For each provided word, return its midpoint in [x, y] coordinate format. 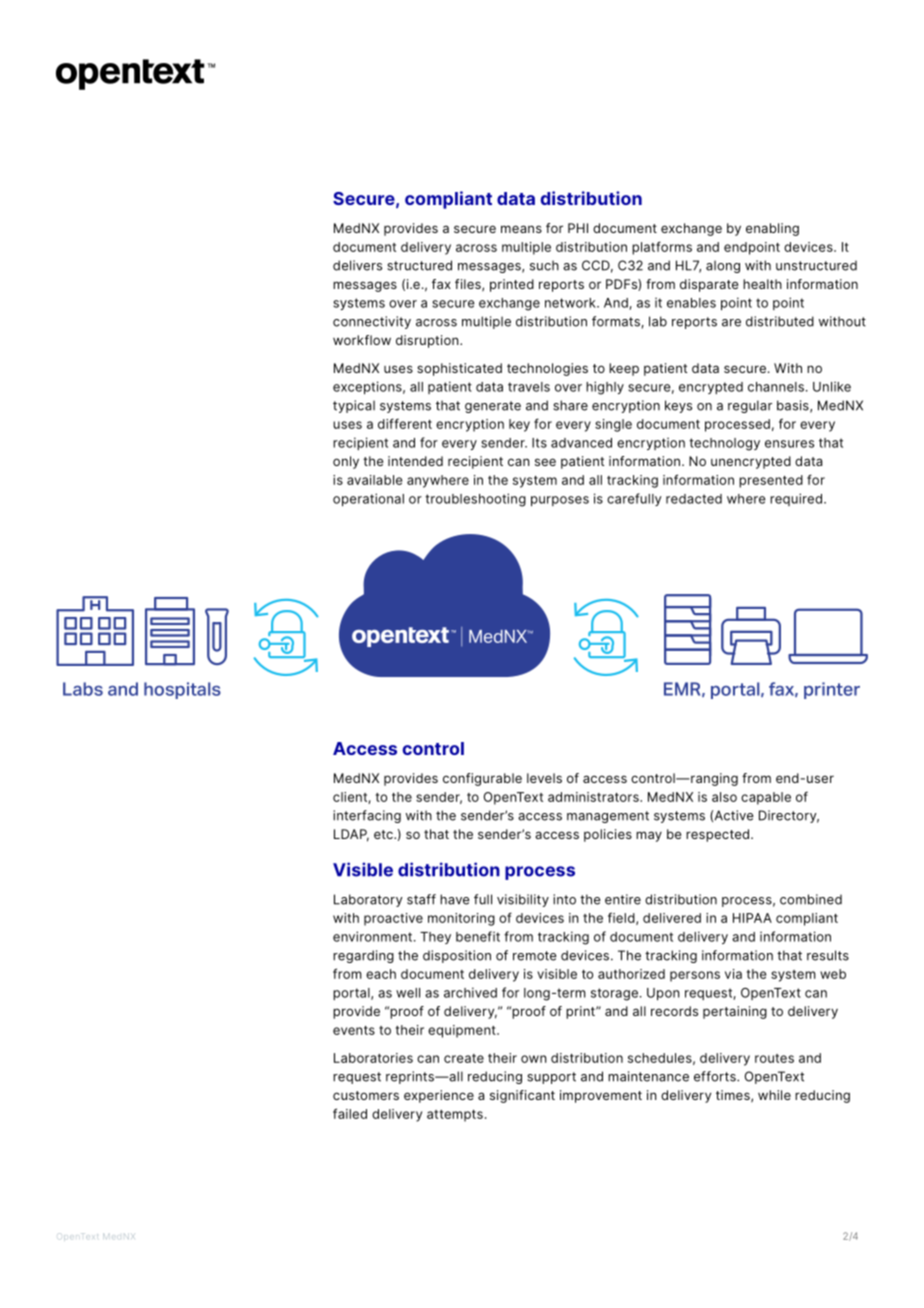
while [774, 1095]
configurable [482, 779]
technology [724, 444]
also [724, 797]
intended [415, 461]
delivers [357, 265]
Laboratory [368, 900]
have [455, 899]
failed [350, 1113]
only [346, 462]
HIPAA [752, 918]
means [521, 229]
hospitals [182, 690]
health [762, 284]
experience [439, 1096]
